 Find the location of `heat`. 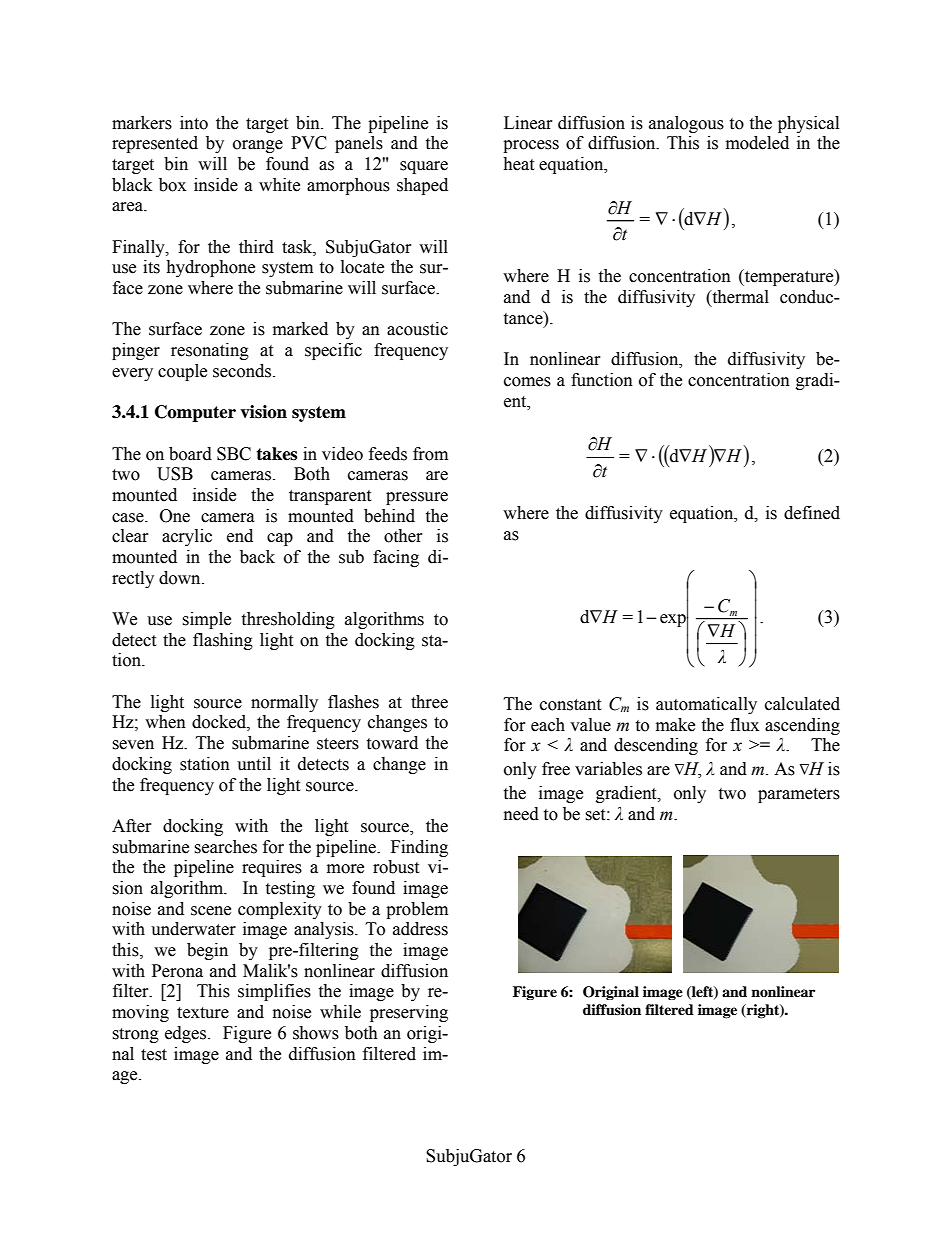

heat is located at coordinates (518, 164).
